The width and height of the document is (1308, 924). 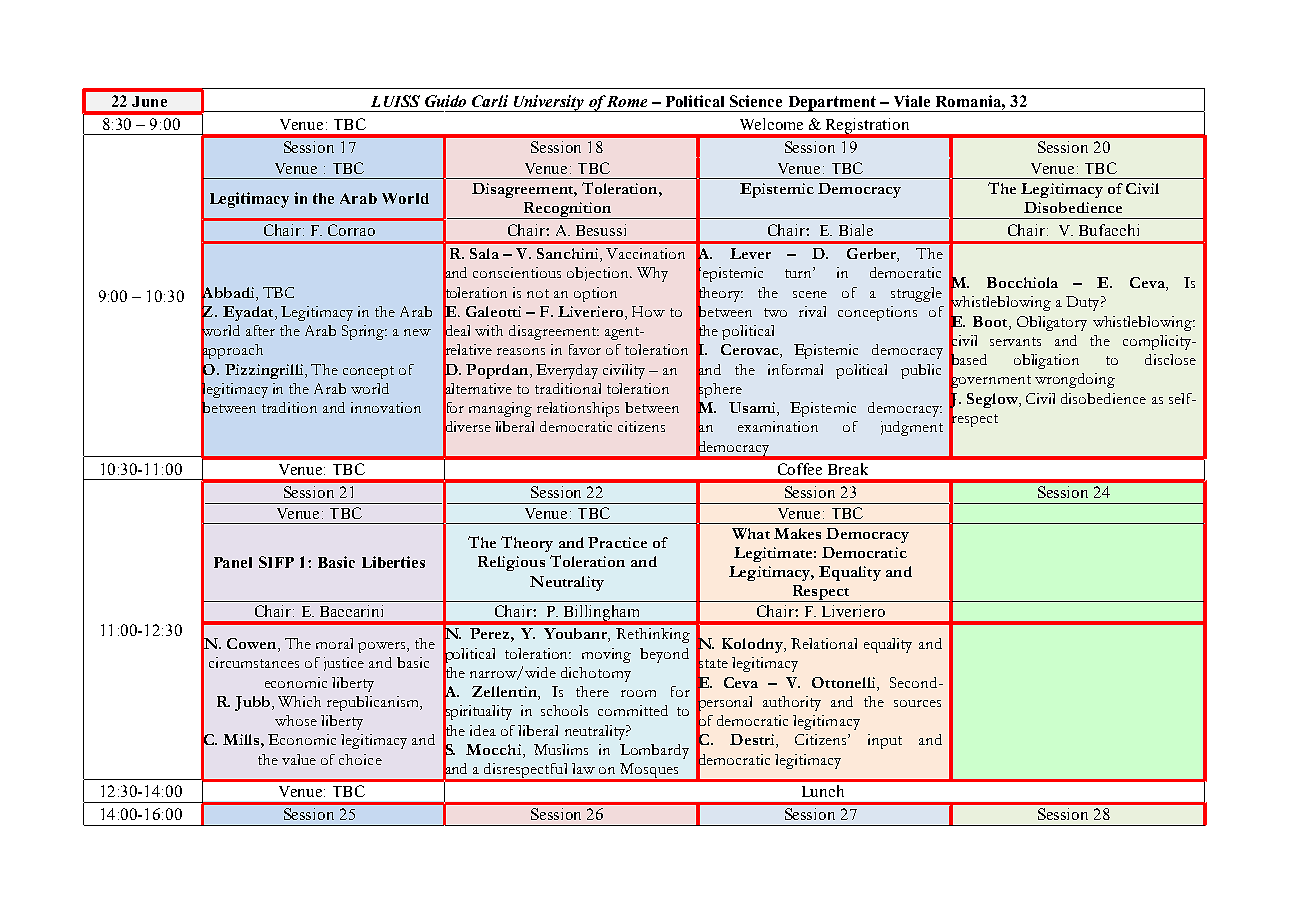 I want to click on input, so click(x=885, y=741).
